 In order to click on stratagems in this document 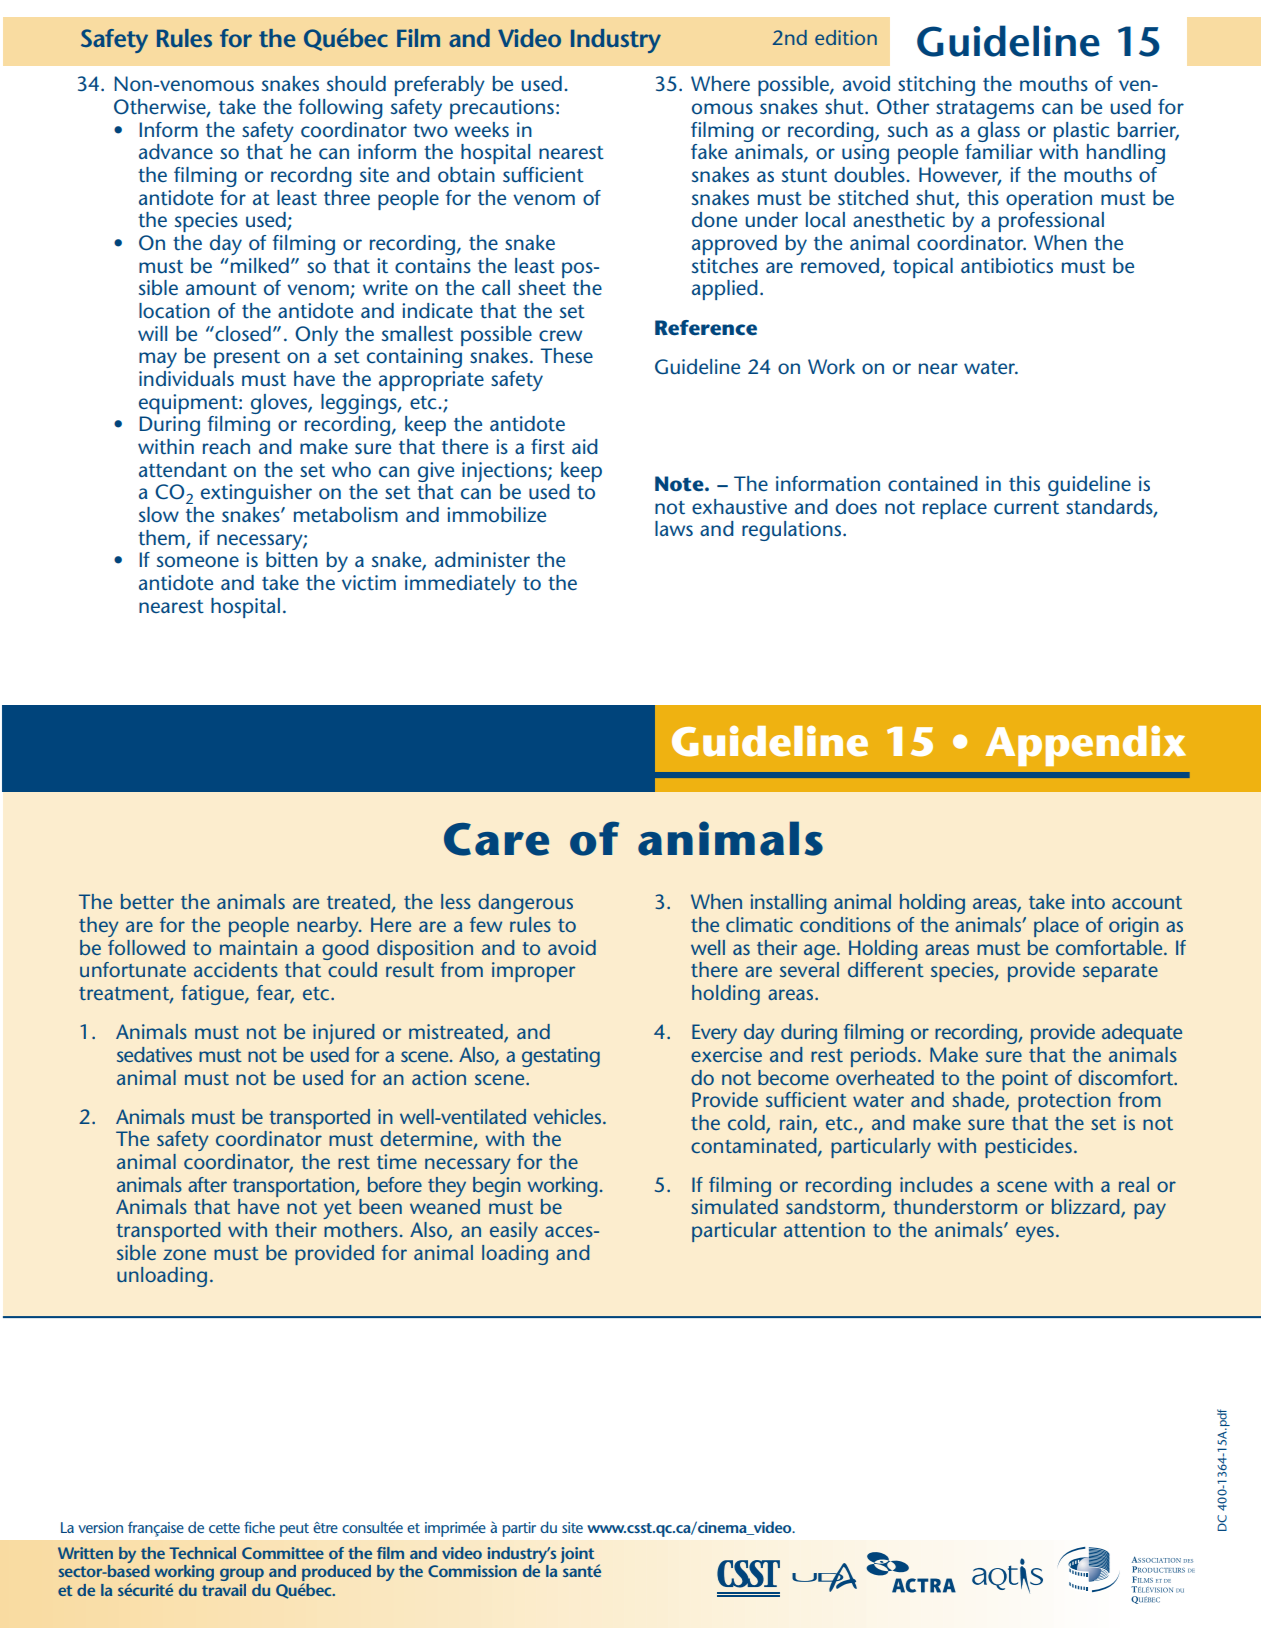, I will do `click(985, 110)`.
